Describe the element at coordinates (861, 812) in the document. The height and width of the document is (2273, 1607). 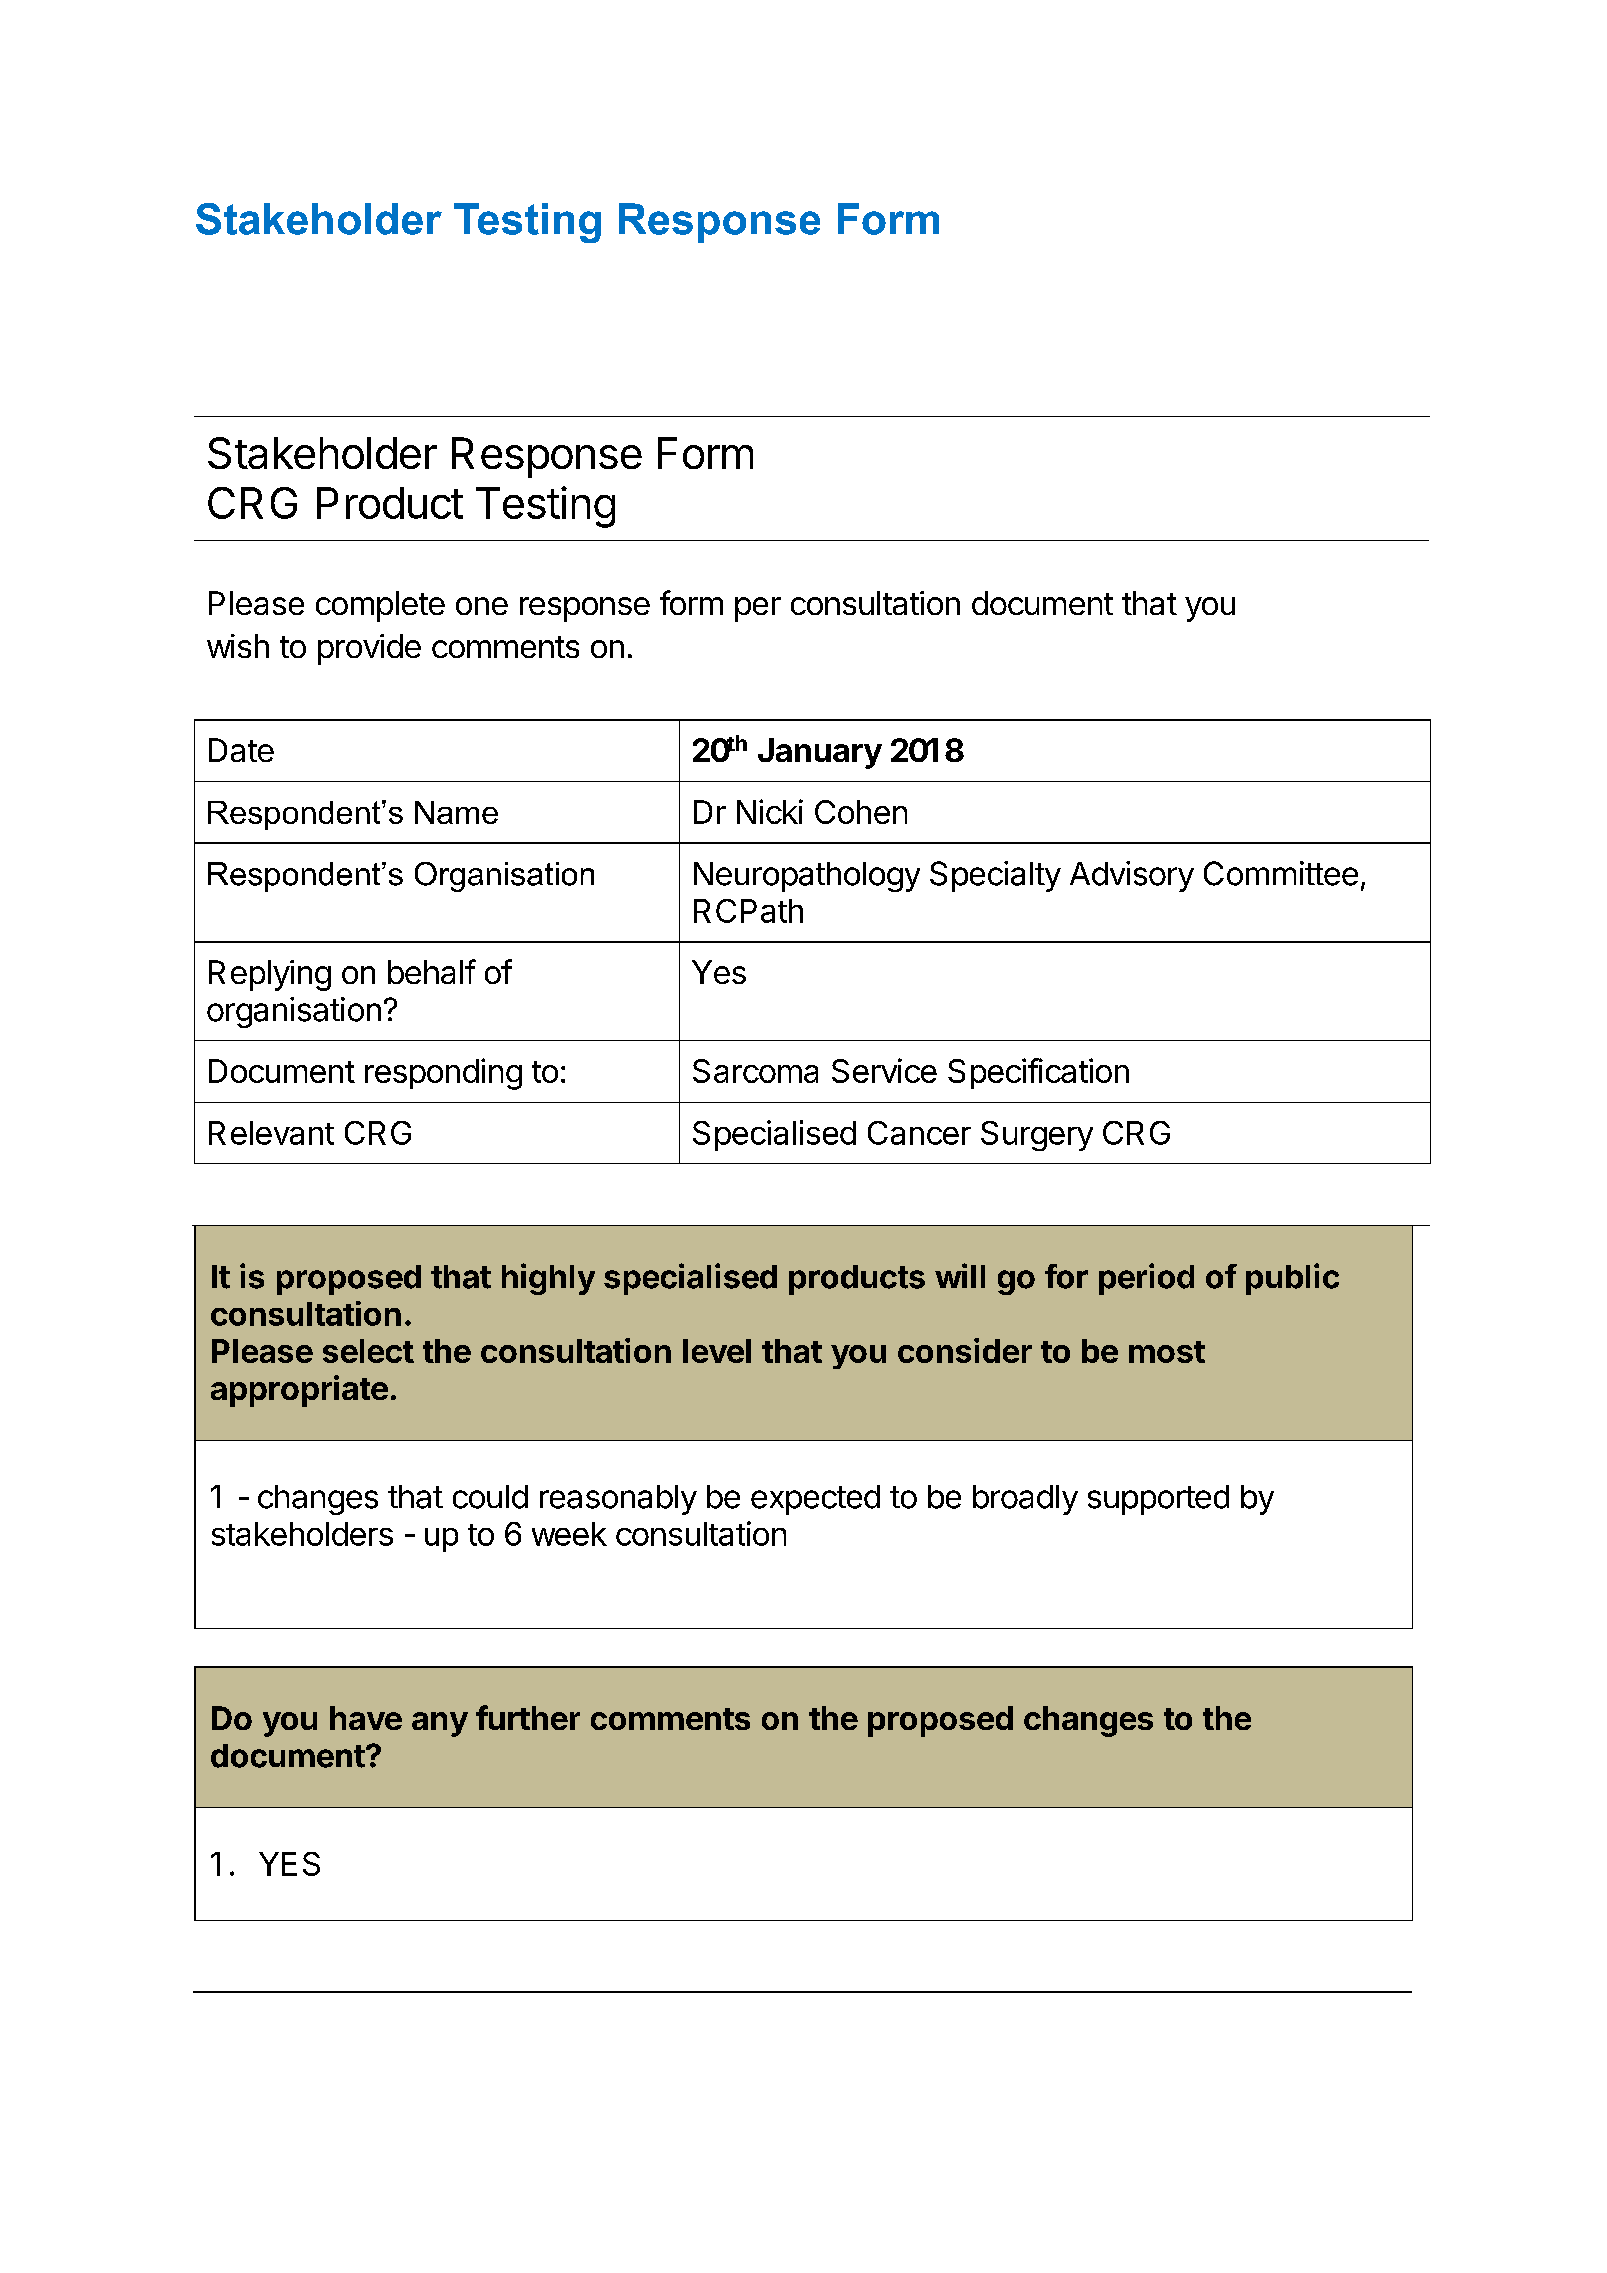
I see `Cohen` at that location.
